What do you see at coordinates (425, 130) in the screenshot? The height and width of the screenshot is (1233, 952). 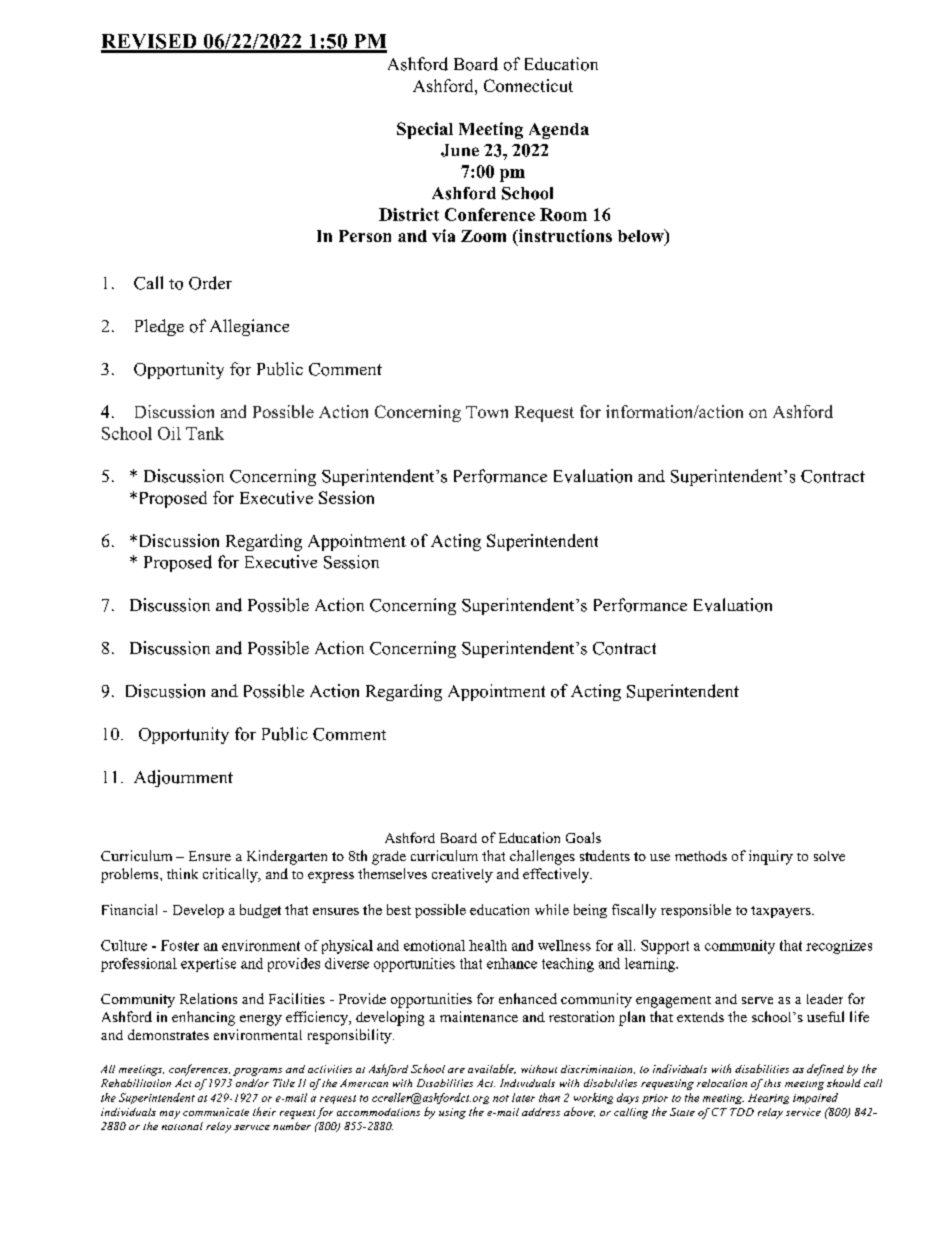 I see `Special` at bounding box center [425, 130].
